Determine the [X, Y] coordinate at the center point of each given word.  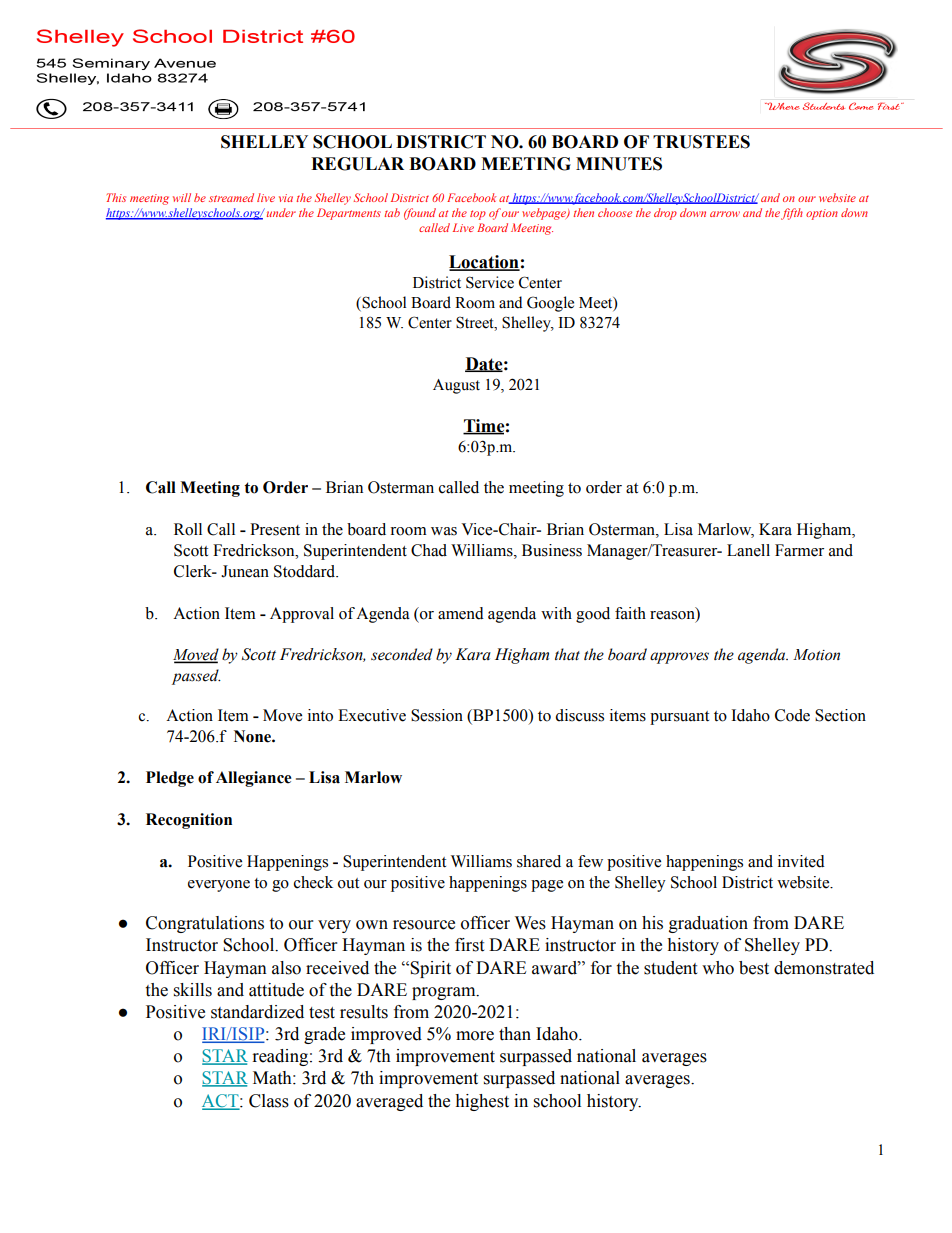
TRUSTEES [701, 142]
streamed [231, 197]
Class [269, 1101]
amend [461, 613]
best [754, 968]
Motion [816, 655]
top [478, 215]
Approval [302, 615]
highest [482, 1102]
